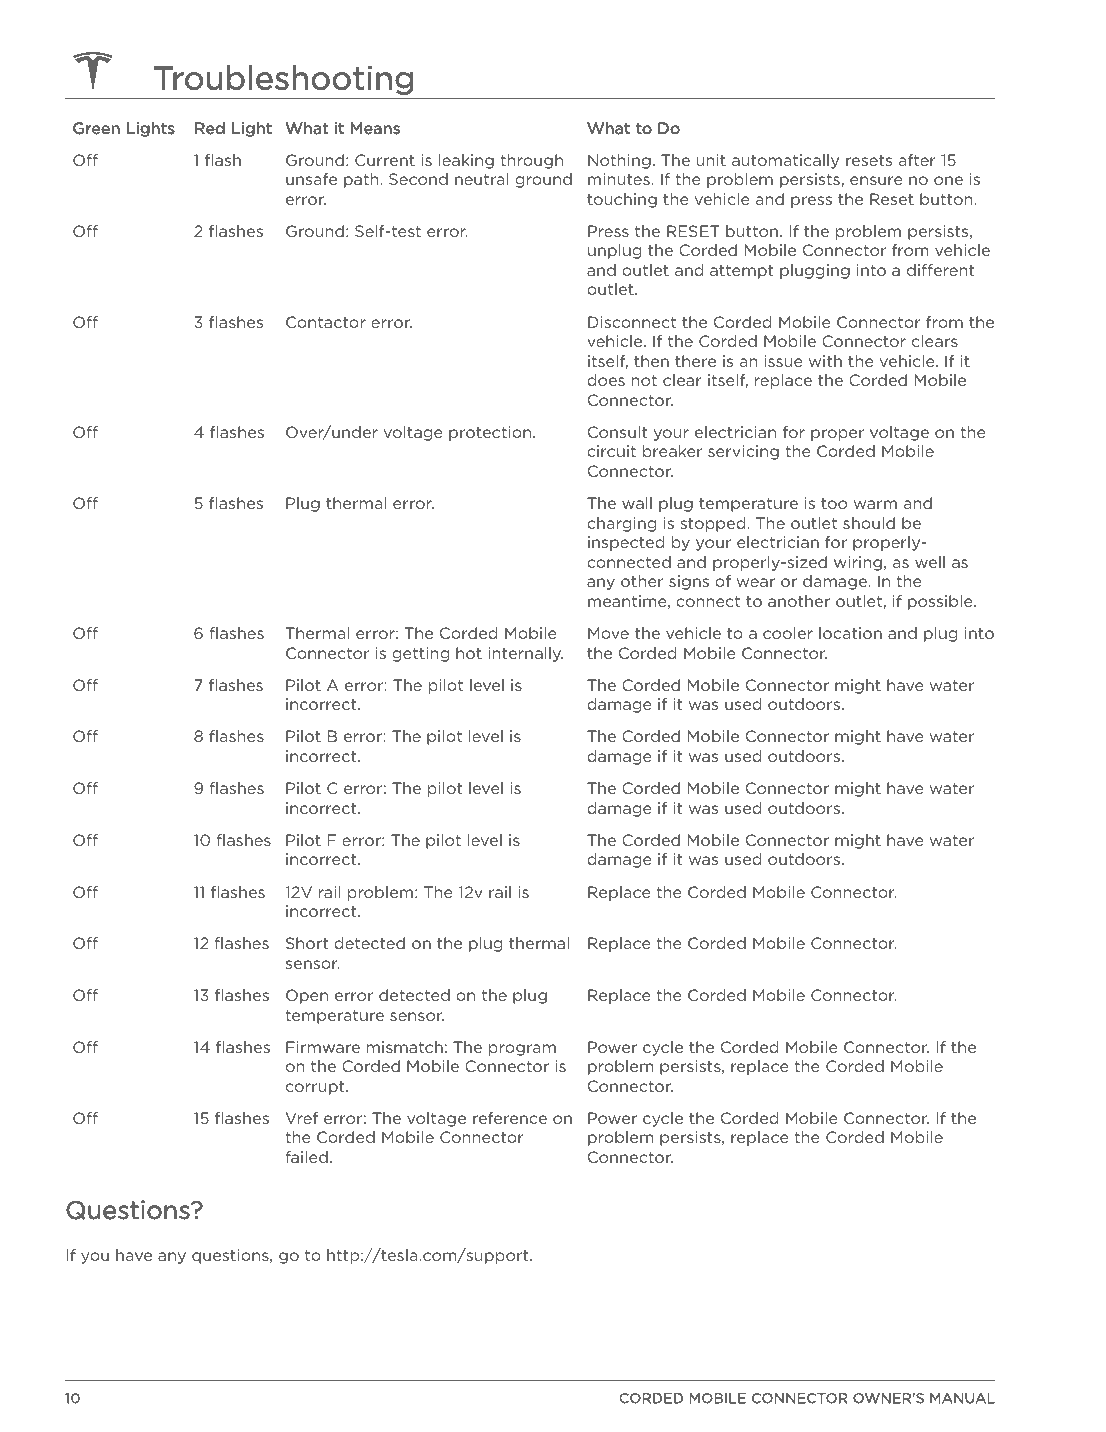 This screenshot has height=1432, width=1106. I want to click on charging, so click(621, 524).
